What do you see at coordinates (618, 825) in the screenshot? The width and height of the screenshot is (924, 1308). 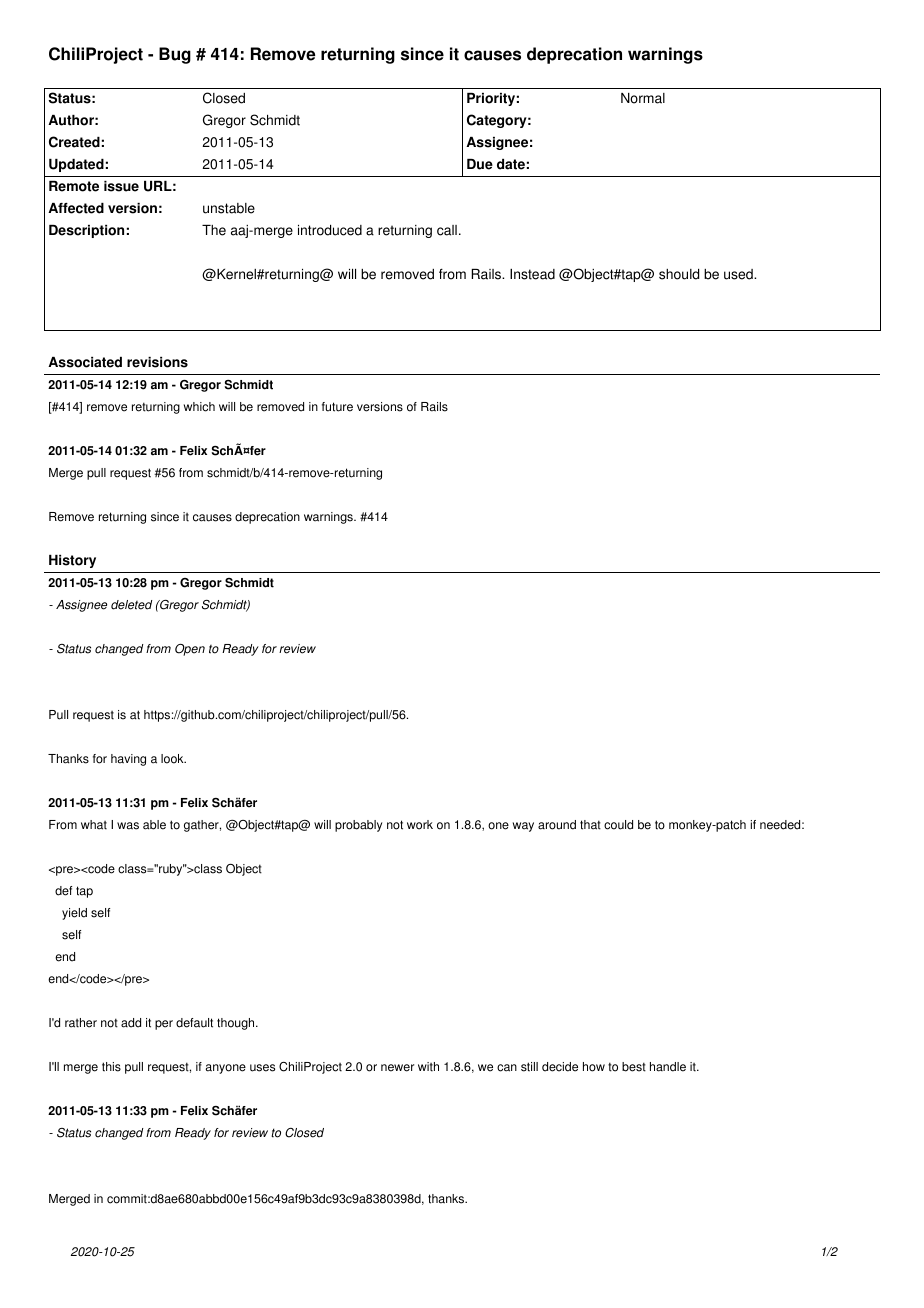 I see `could` at bounding box center [618, 825].
